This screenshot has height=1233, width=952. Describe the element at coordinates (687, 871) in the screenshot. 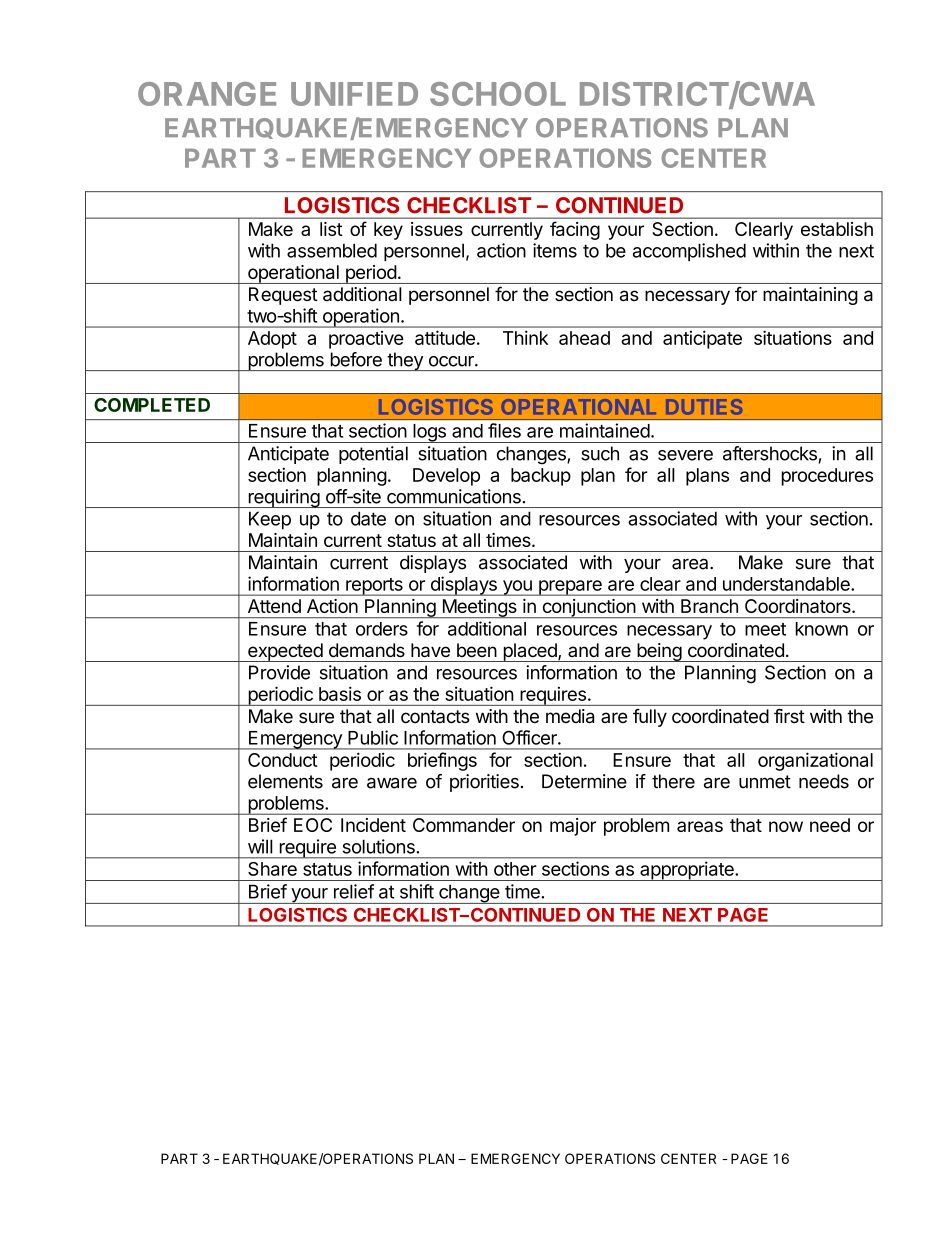

I see `appropriate` at that location.
